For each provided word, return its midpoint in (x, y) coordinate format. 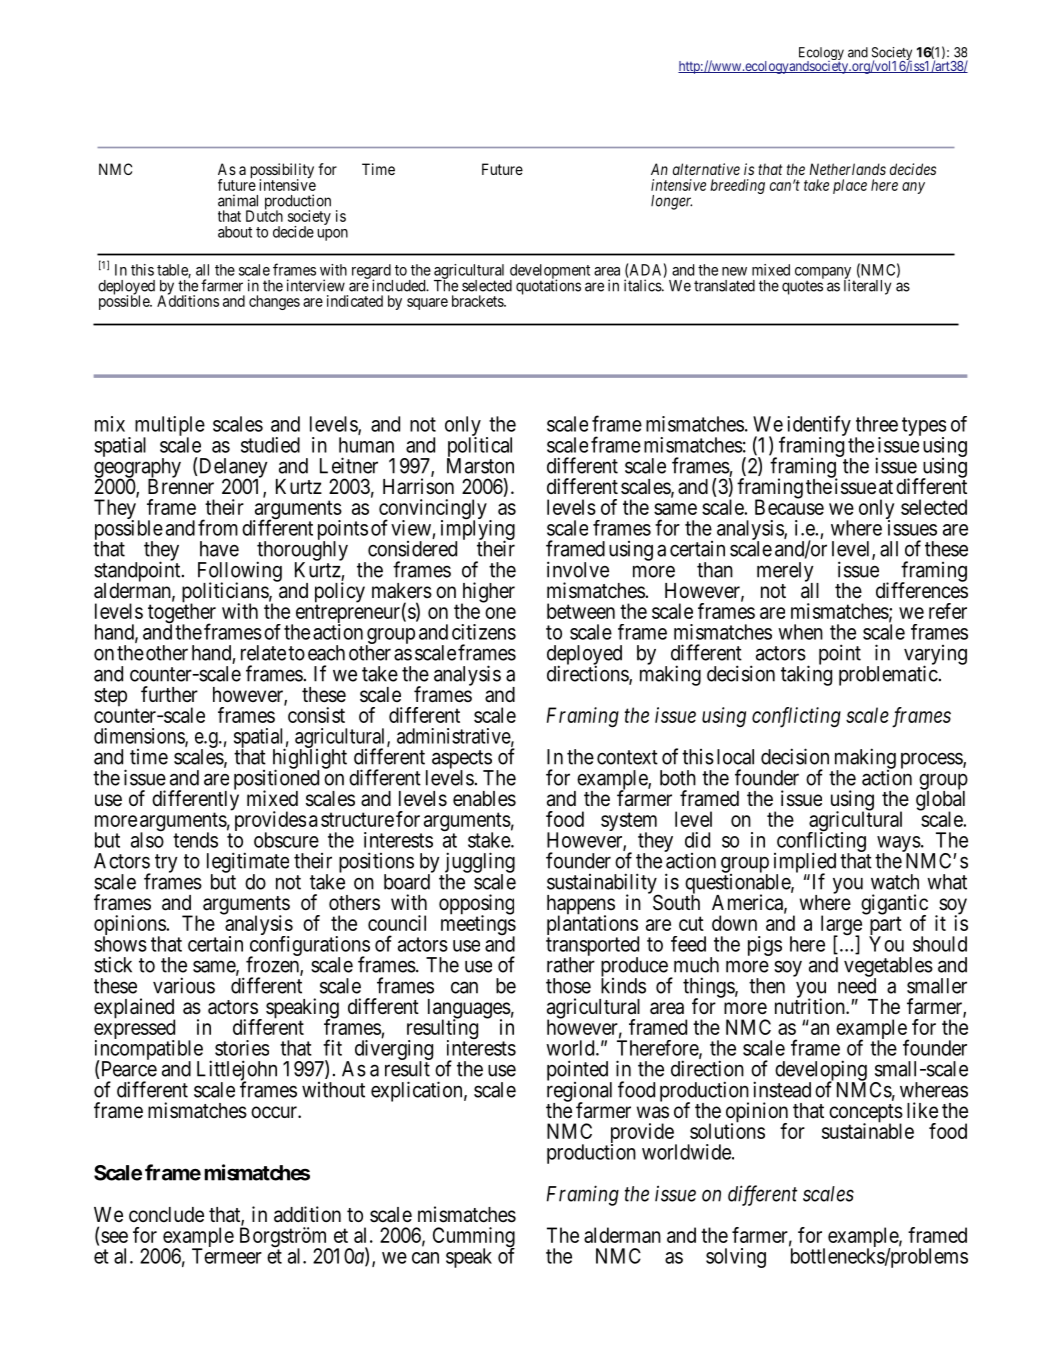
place (850, 186)
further (169, 694)
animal (238, 200)
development (550, 272)
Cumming (474, 1238)
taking (806, 675)
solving (736, 1258)
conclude (166, 1214)
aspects (462, 760)
